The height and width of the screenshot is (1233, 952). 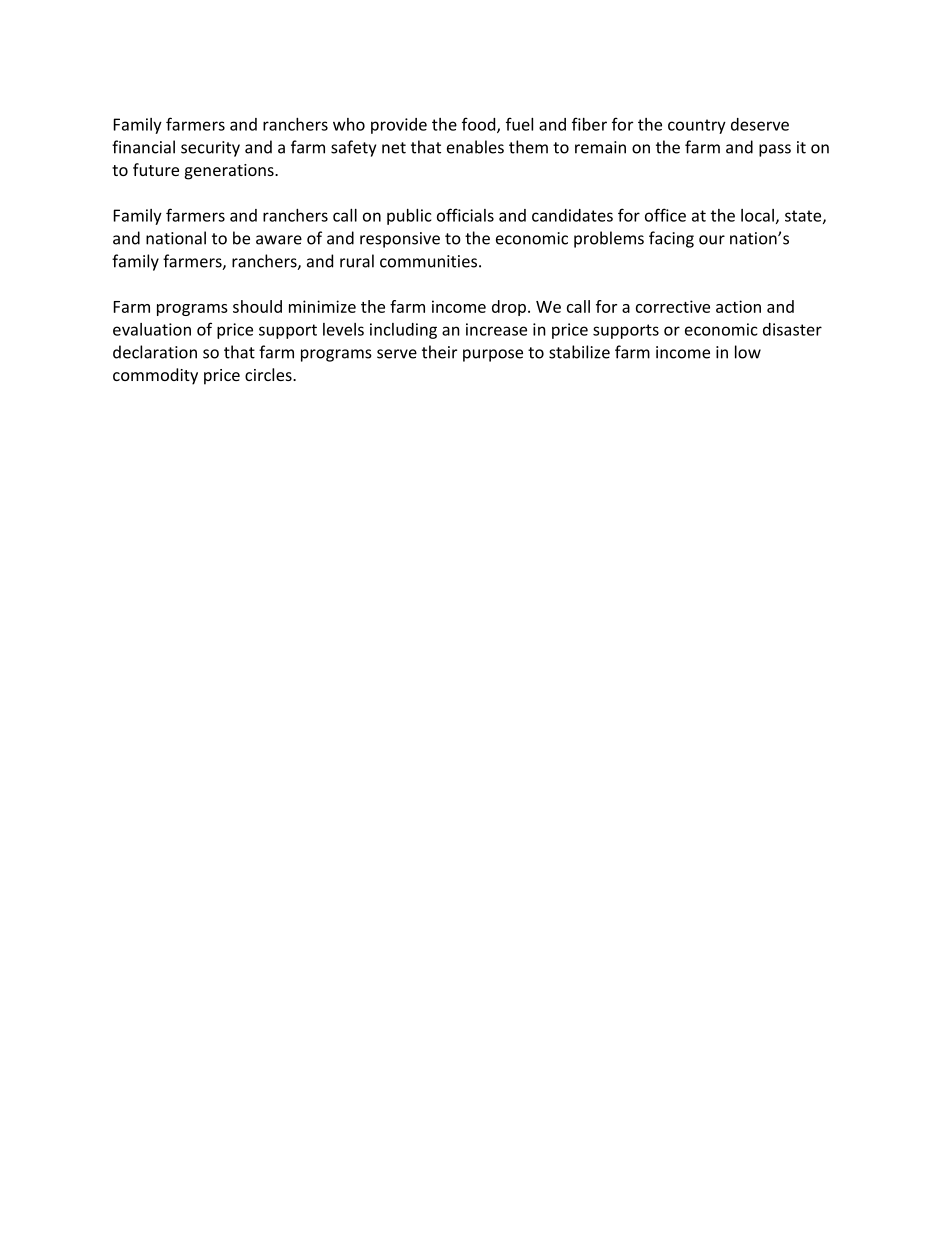 What do you see at coordinates (480, 125) in the screenshot?
I see `food` at bounding box center [480, 125].
